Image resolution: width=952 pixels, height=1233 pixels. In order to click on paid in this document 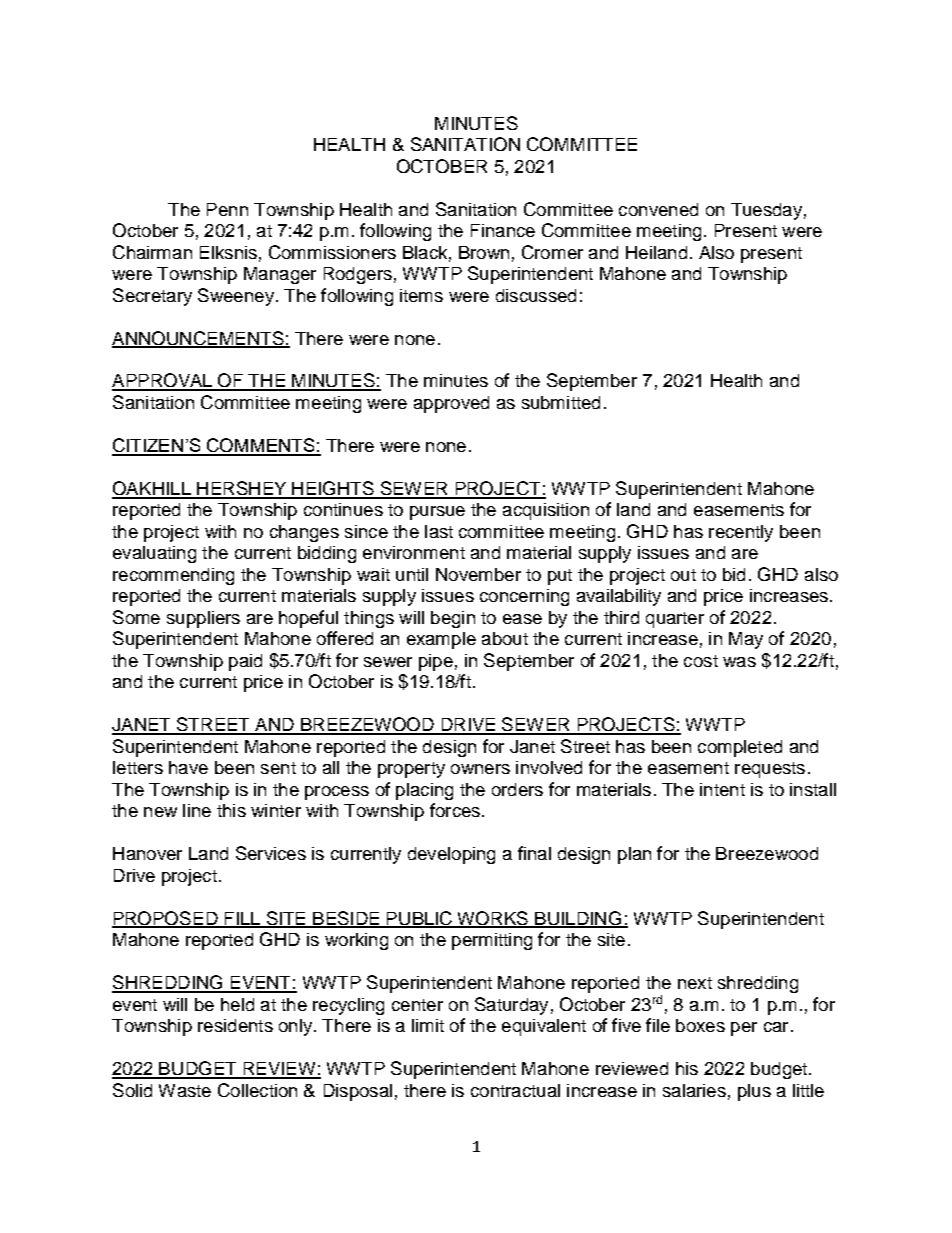, I will do `click(245, 662)`.
